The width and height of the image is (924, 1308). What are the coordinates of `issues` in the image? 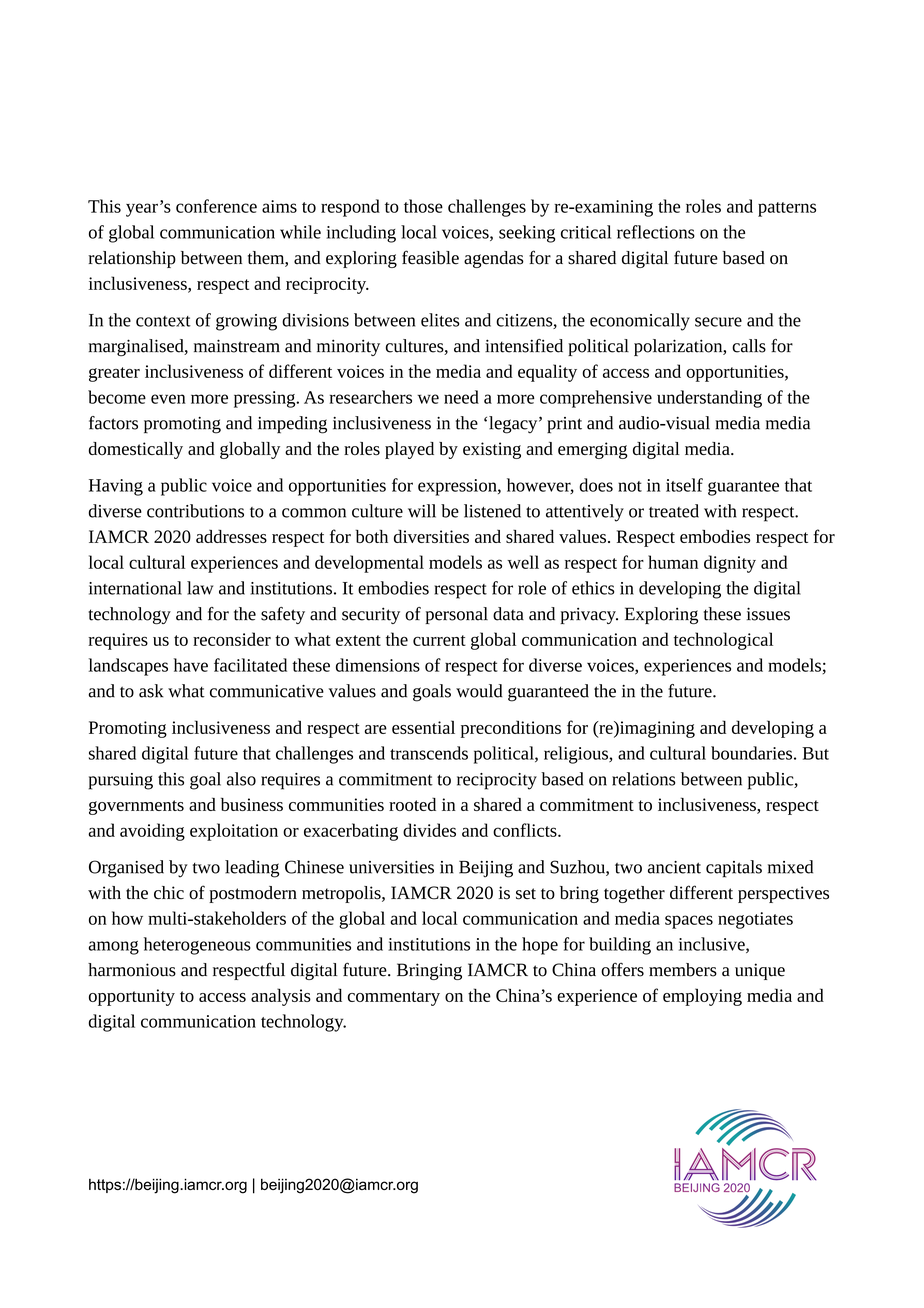 It's located at (768, 614).
